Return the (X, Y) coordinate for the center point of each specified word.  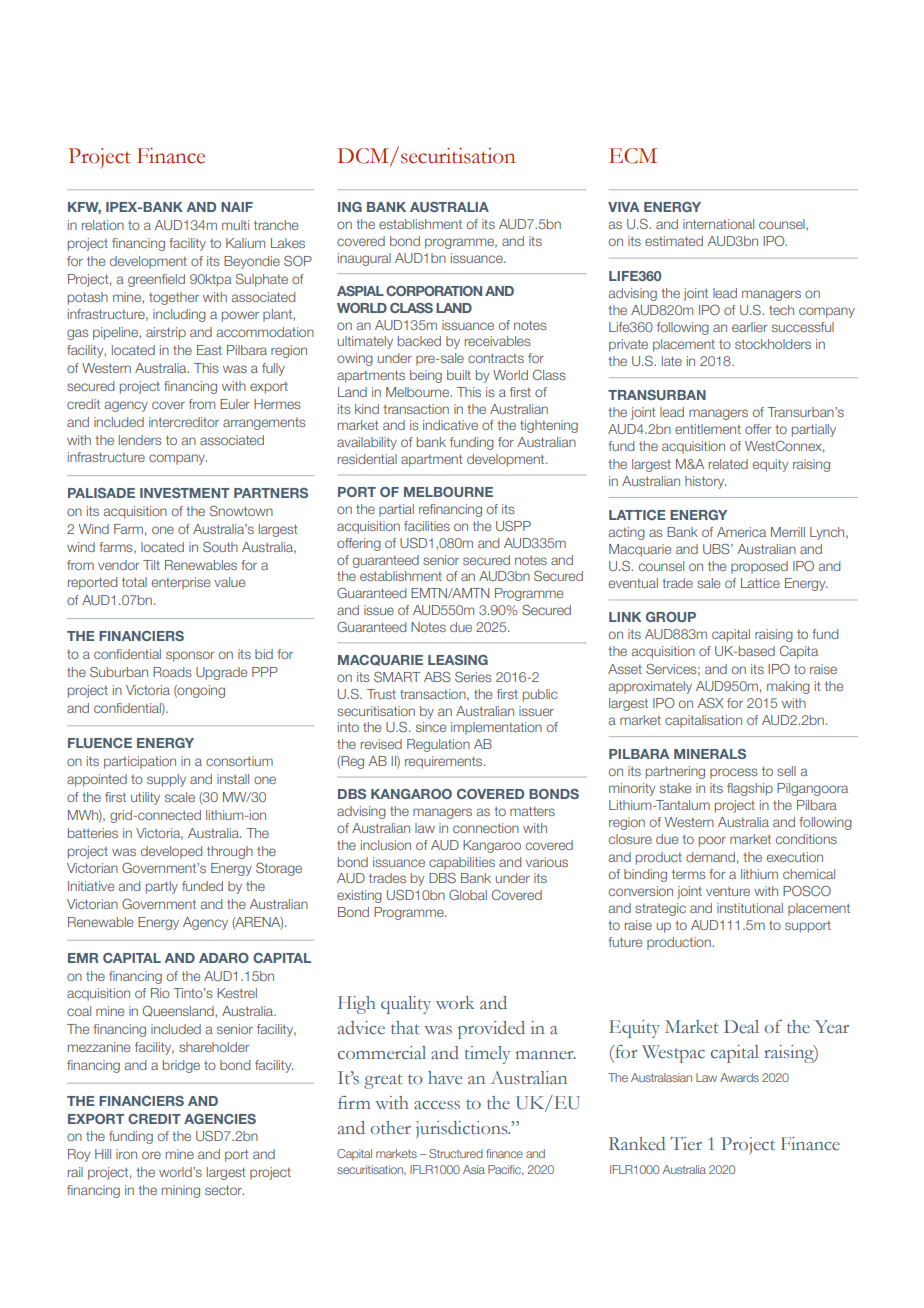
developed (171, 852)
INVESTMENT (185, 493)
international (718, 224)
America (741, 532)
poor (712, 841)
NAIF (237, 207)
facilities (427, 526)
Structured (456, 1153)
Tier (686, 1144)
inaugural (364, 259)
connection (486, 828)
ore (151, 1155)
